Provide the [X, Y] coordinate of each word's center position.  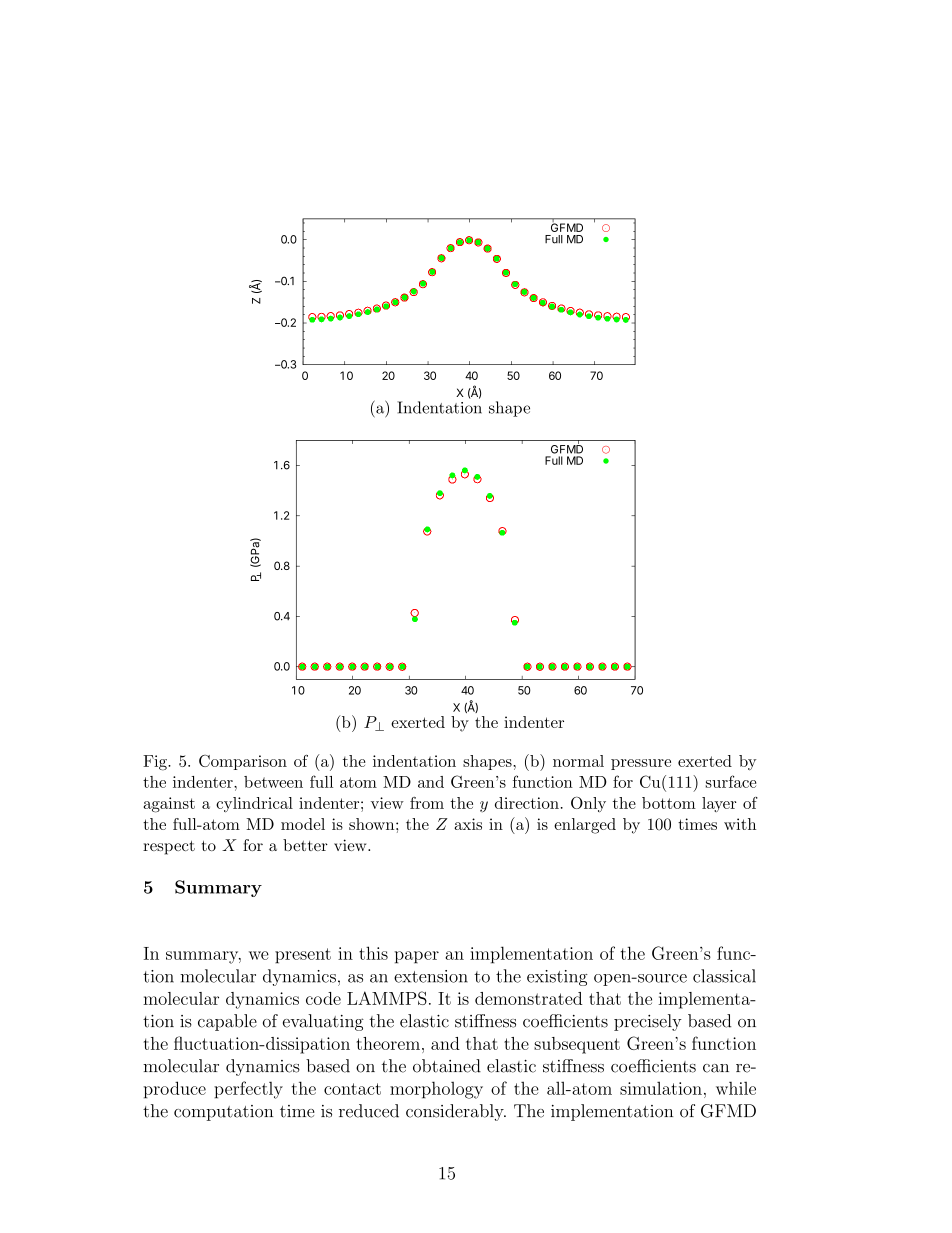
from [427, 803]
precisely [648, 1022]
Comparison [243, 762]
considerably [456, 1112]
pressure [641, 764]
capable [227, 1022]
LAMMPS [387, 998]
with [740, 824]
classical [724, 976]
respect [169, 847]
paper [417, 957]
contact [352, 1089]
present [303, 956]
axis [468, 824]
